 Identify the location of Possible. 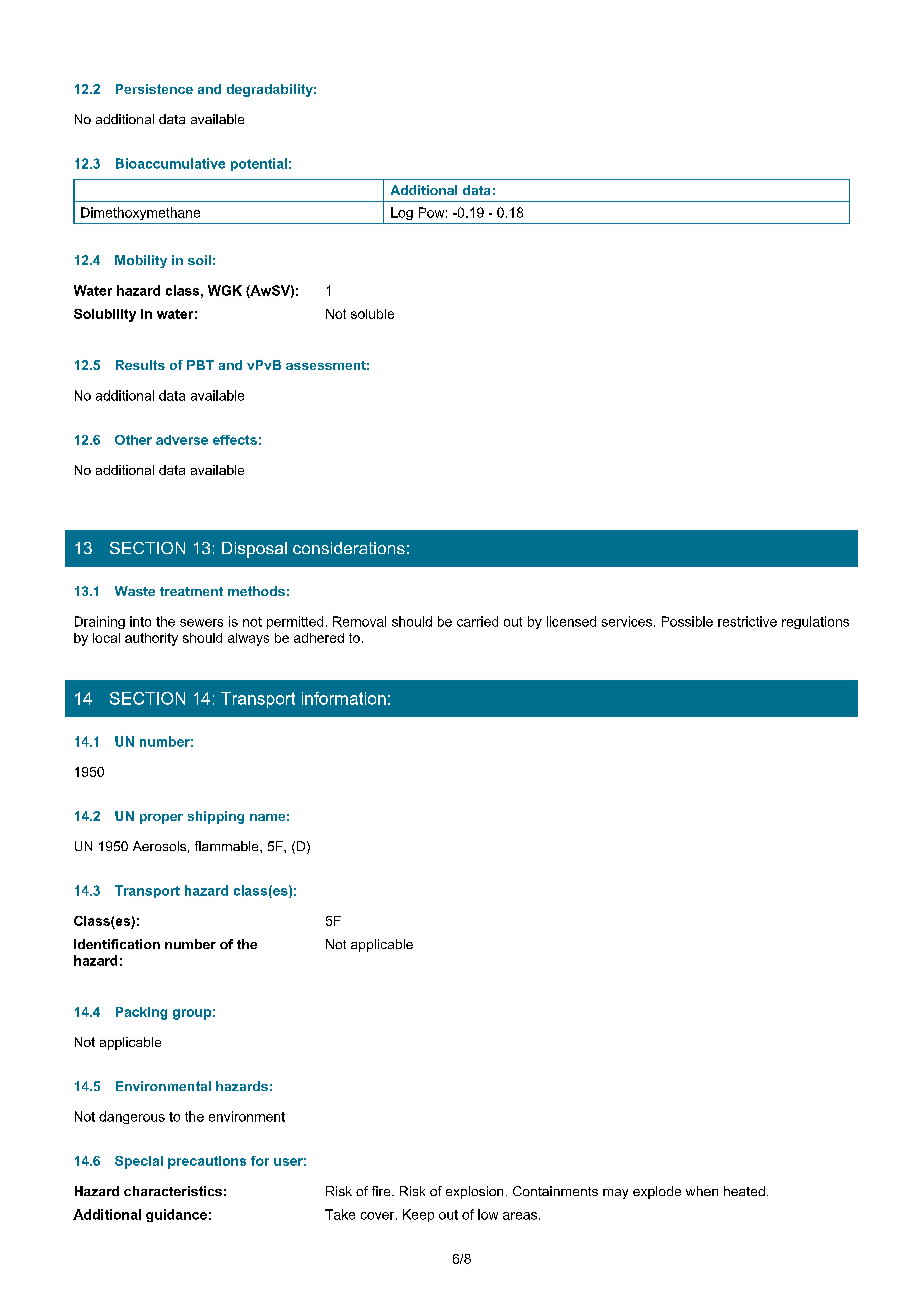
(687, 621).
